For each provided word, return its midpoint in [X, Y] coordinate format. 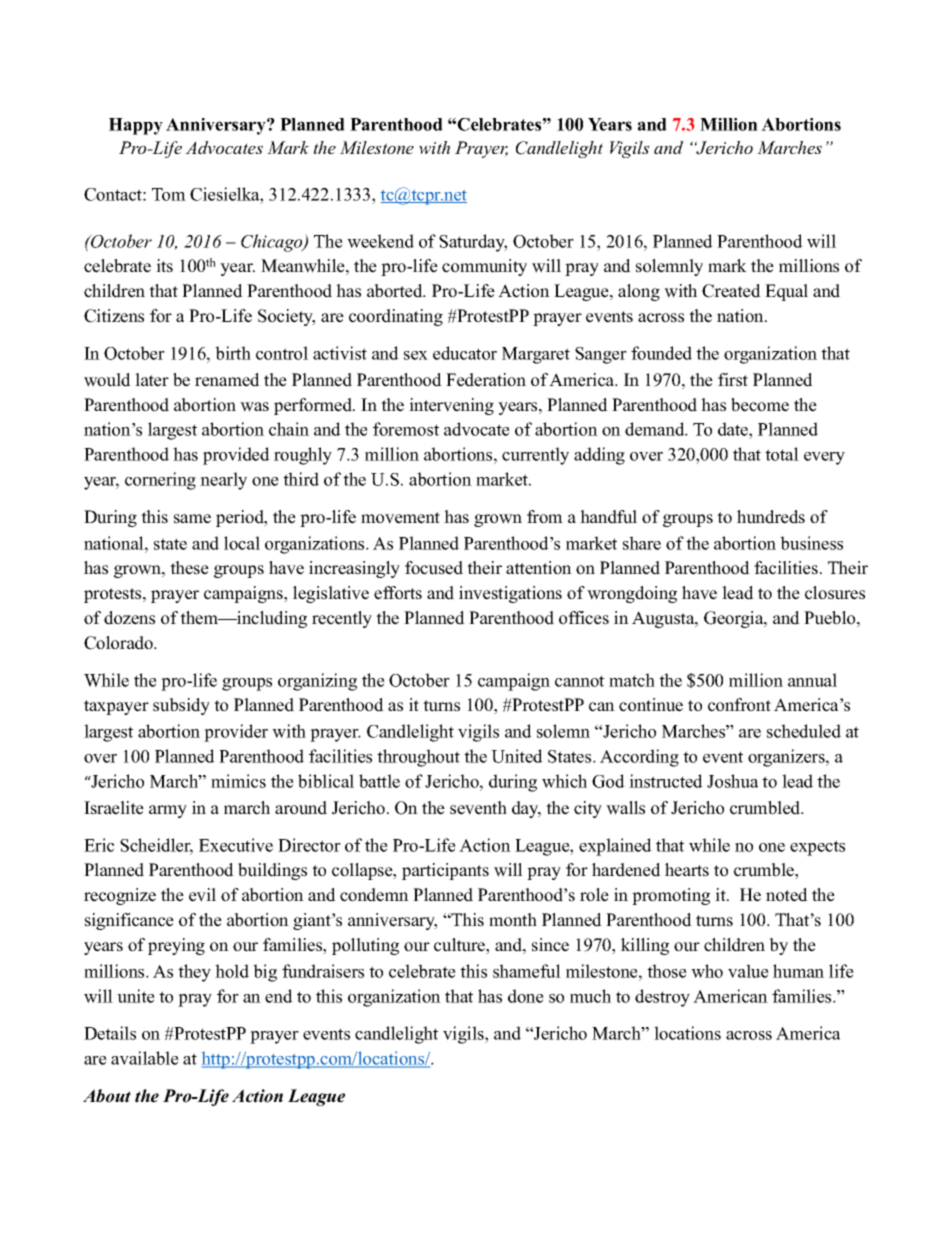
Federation [486, 380]
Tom [169, 194]
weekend [380, 241]
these [189, 568]
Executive [236, 845]
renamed [227, 380]
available [145, 1058]
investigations [510, 594]
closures [835, 593]
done [526, 996]
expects [817, 848]
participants [445, 871]
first [733, 380]
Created [731, 291]
